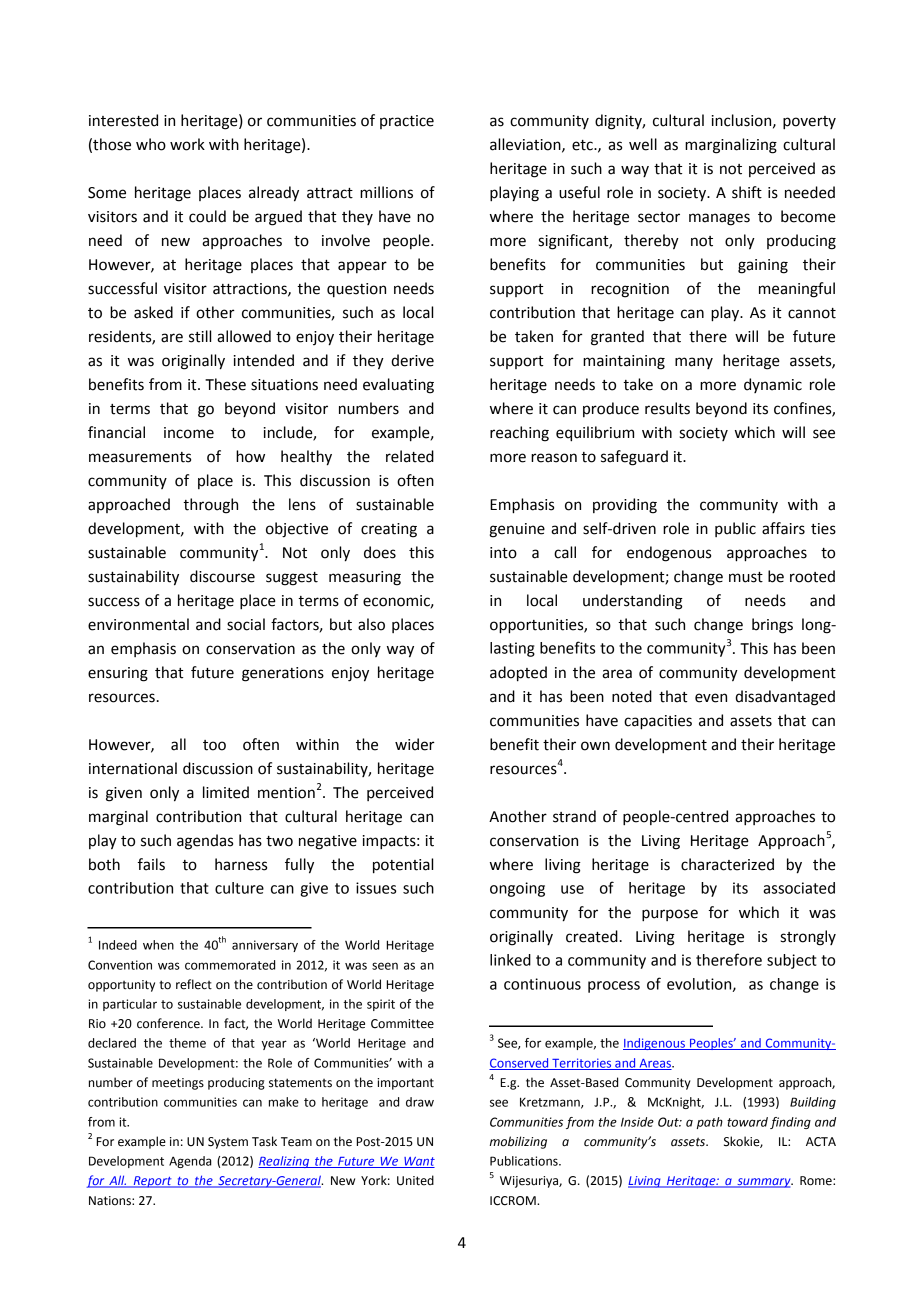 The width and height of the page is (924, 1308). I want to click on when, so click(158, 945).
